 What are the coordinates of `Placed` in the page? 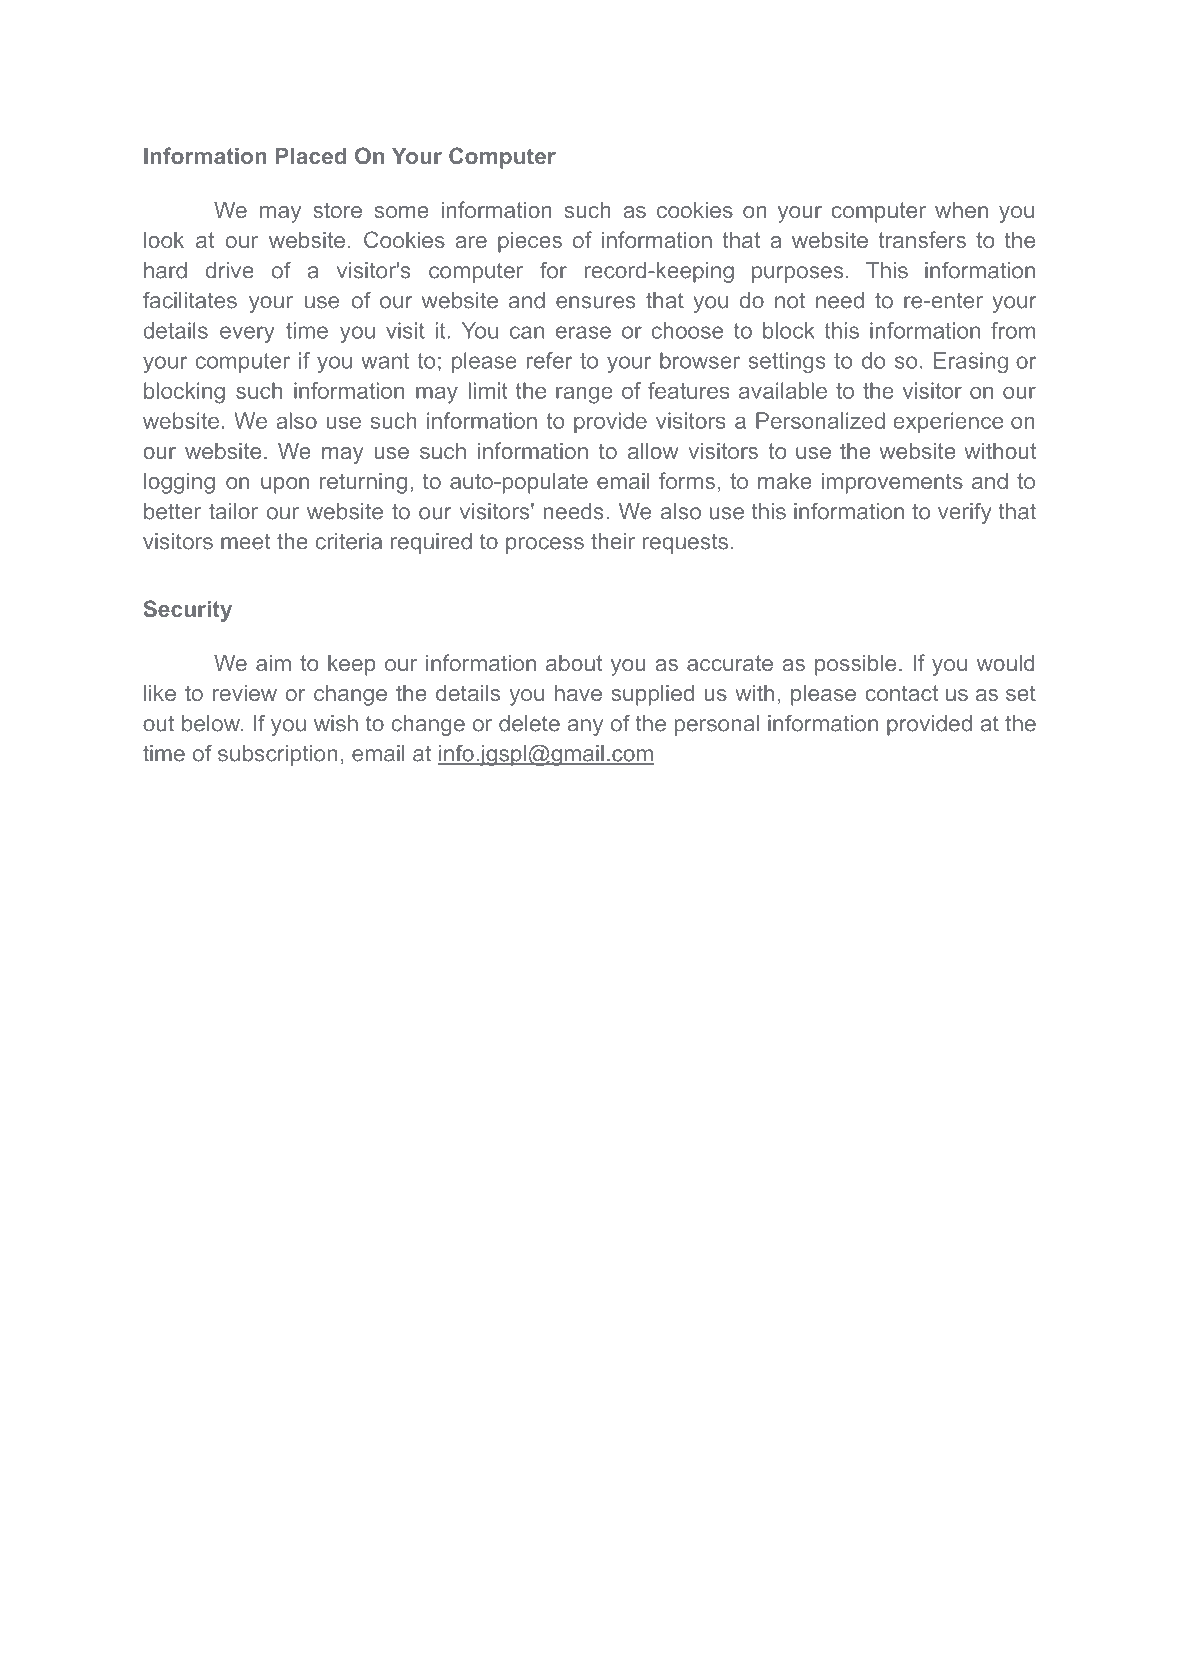 It's located at (311, 156).
